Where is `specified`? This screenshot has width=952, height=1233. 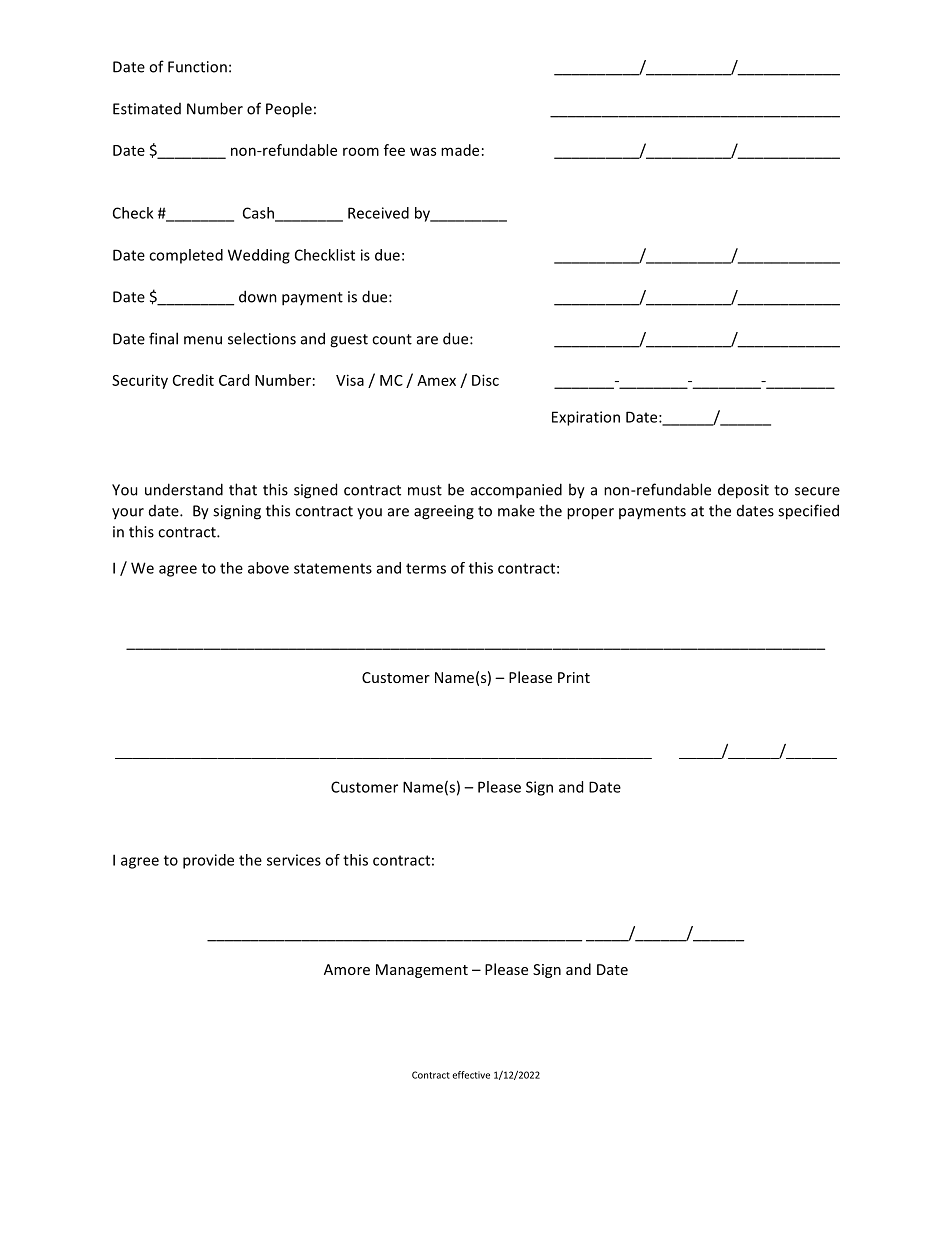
specified is located at coordinates (808, 512).
